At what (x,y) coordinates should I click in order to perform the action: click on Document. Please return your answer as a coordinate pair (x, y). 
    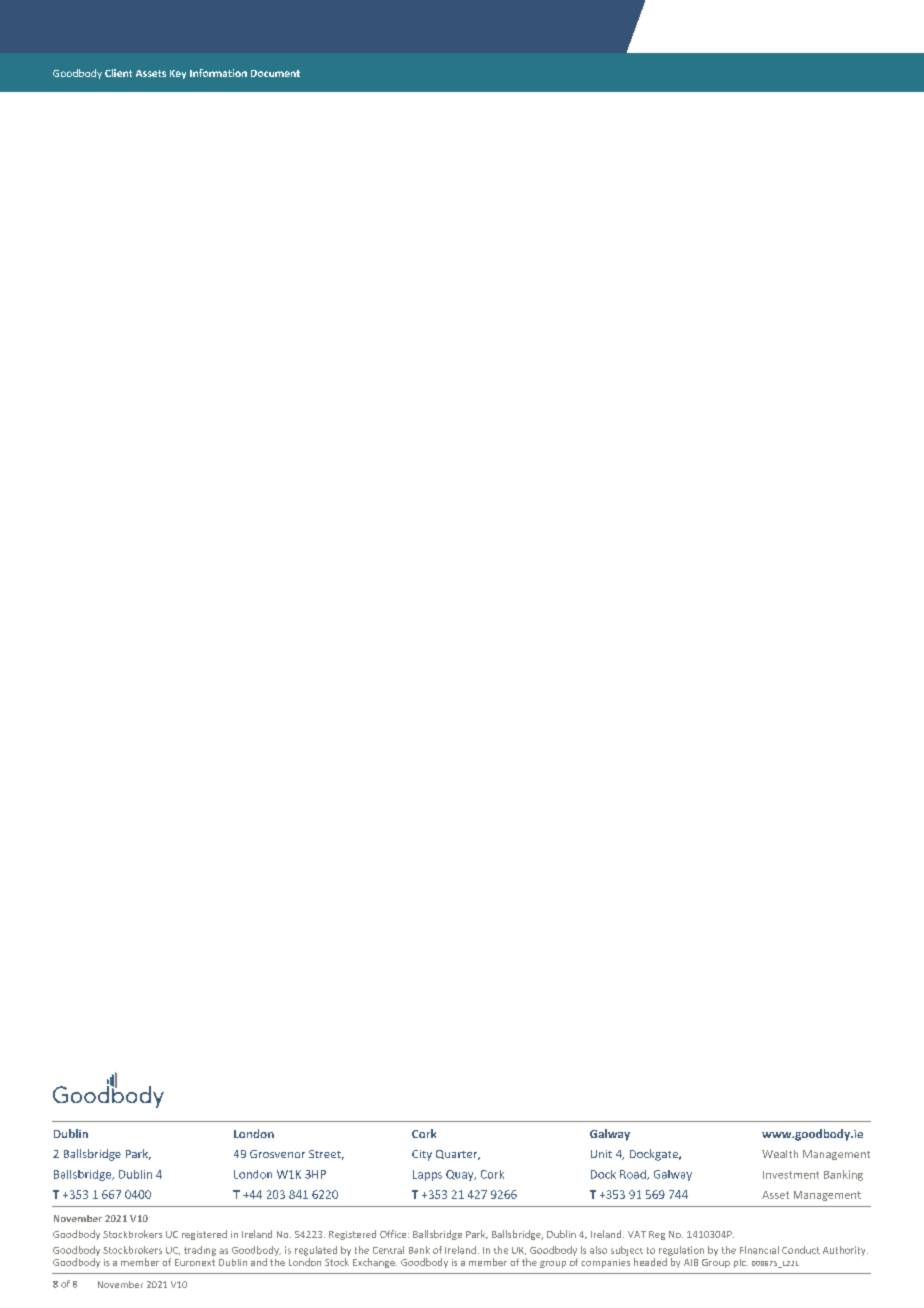
    Looking at the image, I should click on (275, 73).
